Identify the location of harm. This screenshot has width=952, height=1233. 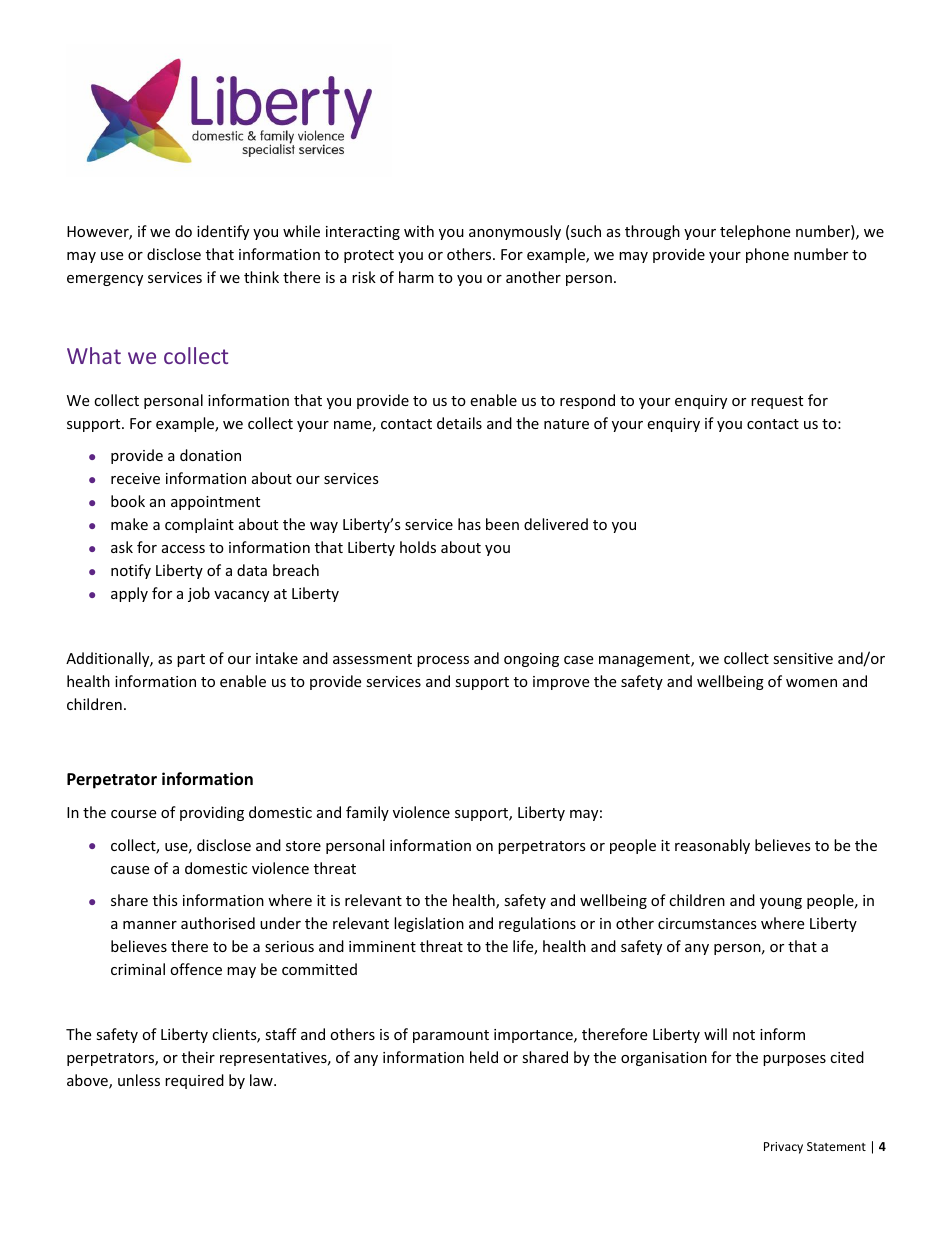
(416, 277).
